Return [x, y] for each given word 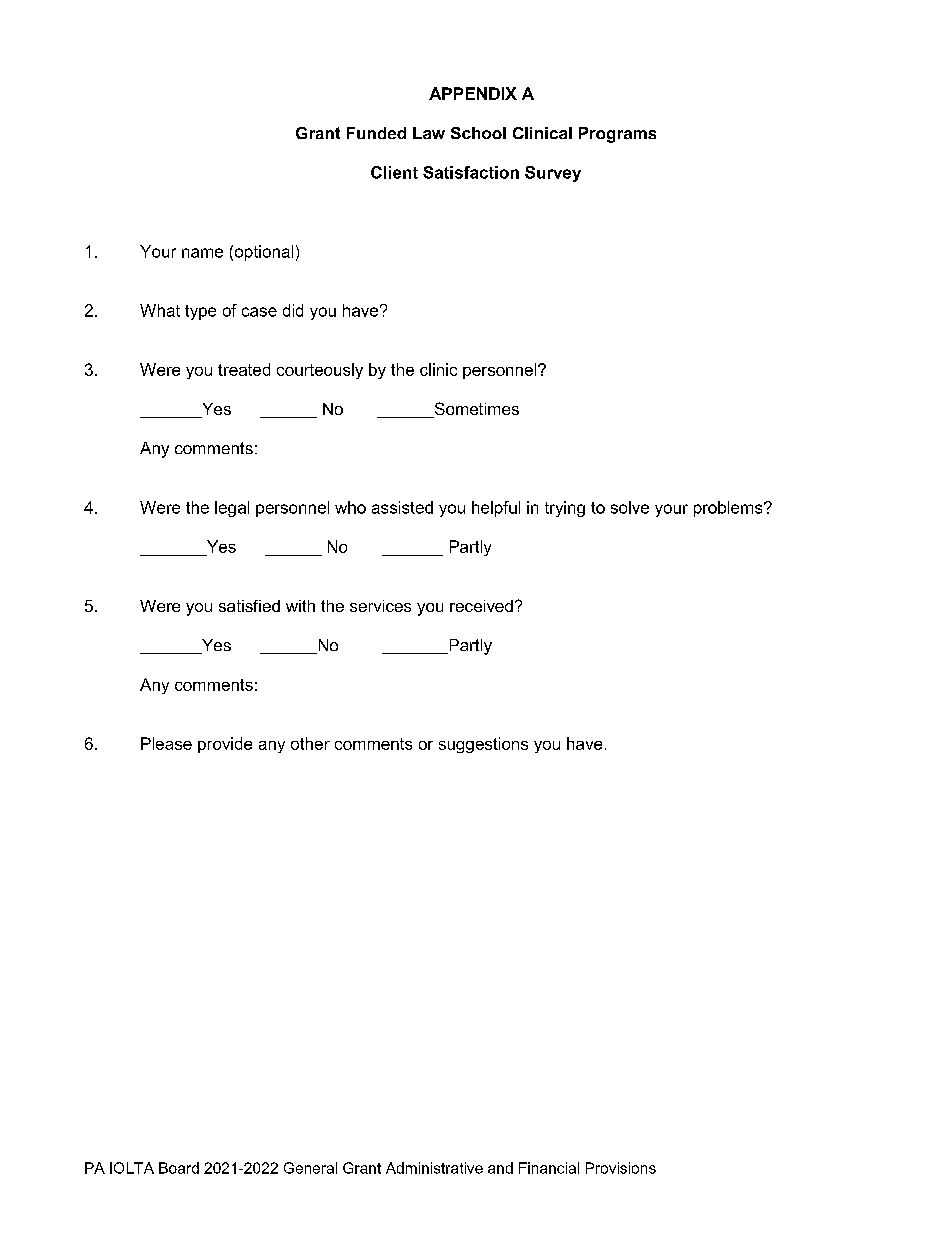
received [481, 606]
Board [179, 1168]
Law [429, 133]
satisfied [249, 606]
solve [630, 507]
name [202, 253]
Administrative [434, 1168]
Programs [617, 135]
